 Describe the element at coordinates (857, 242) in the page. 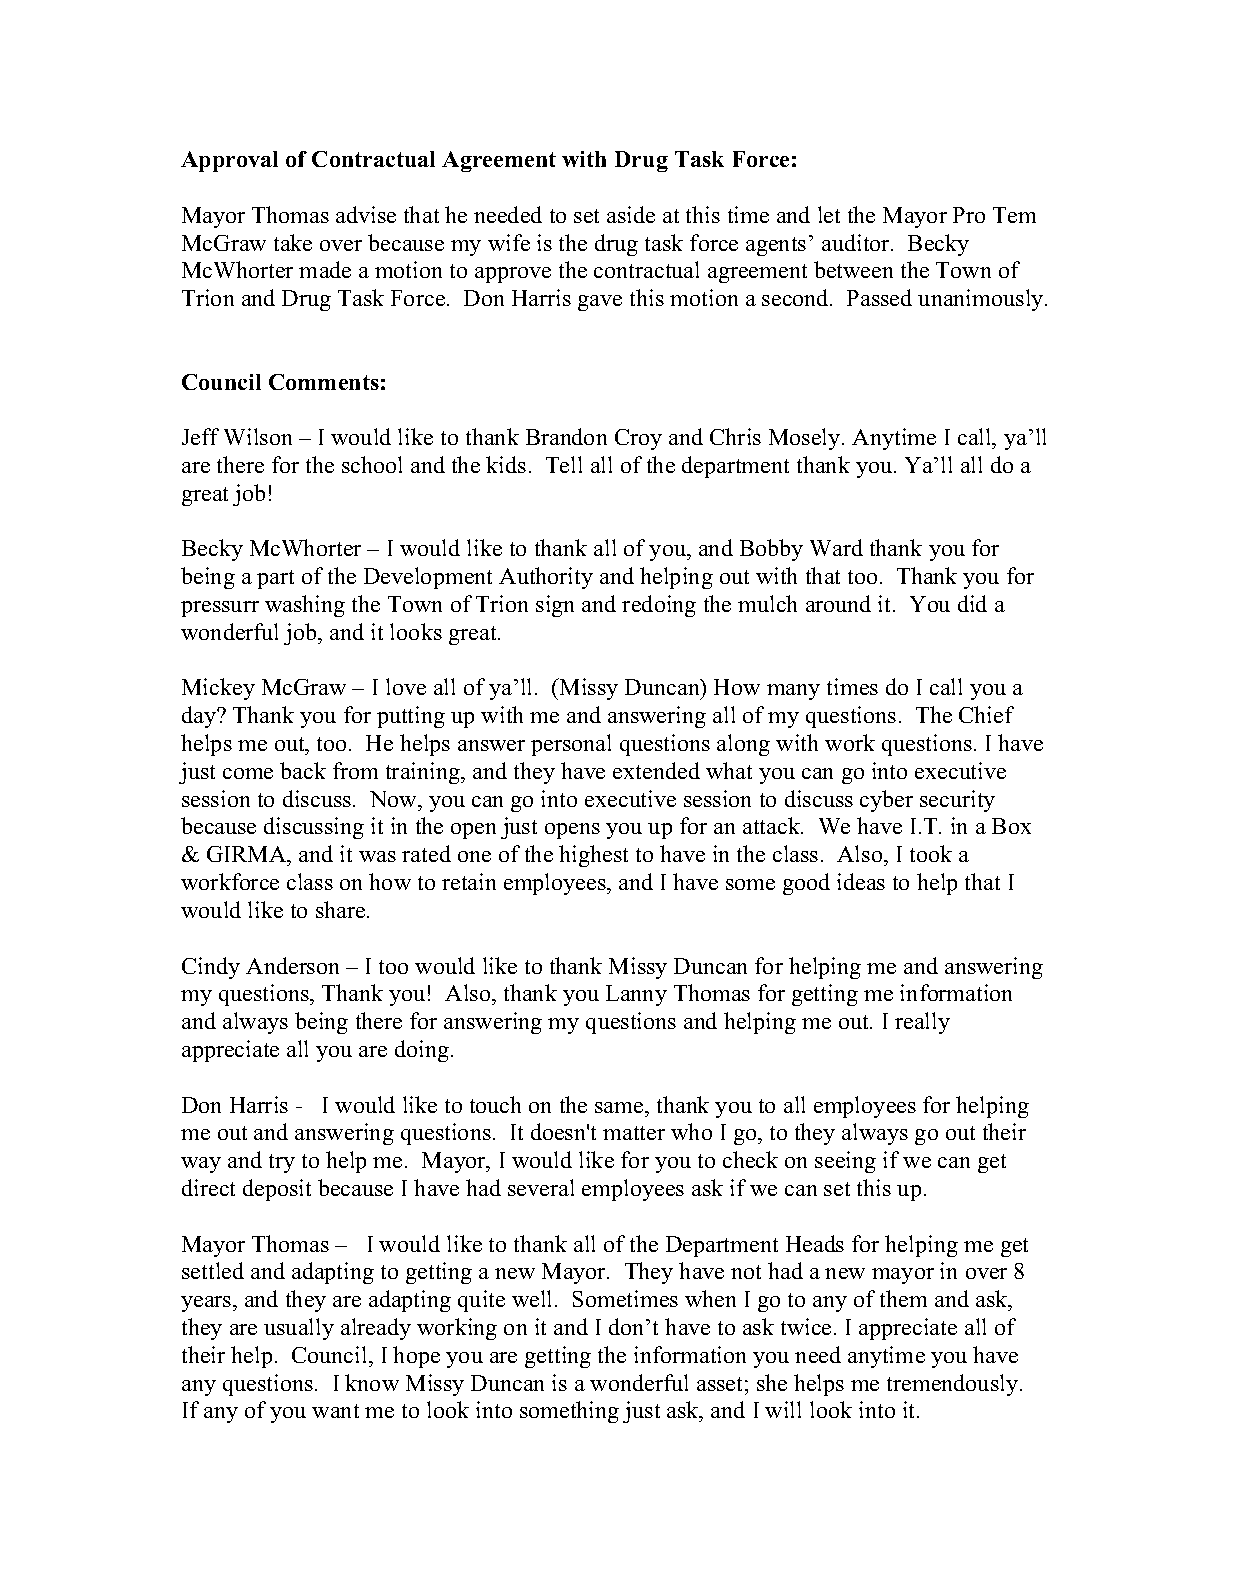

I see `auditor` at that location.
